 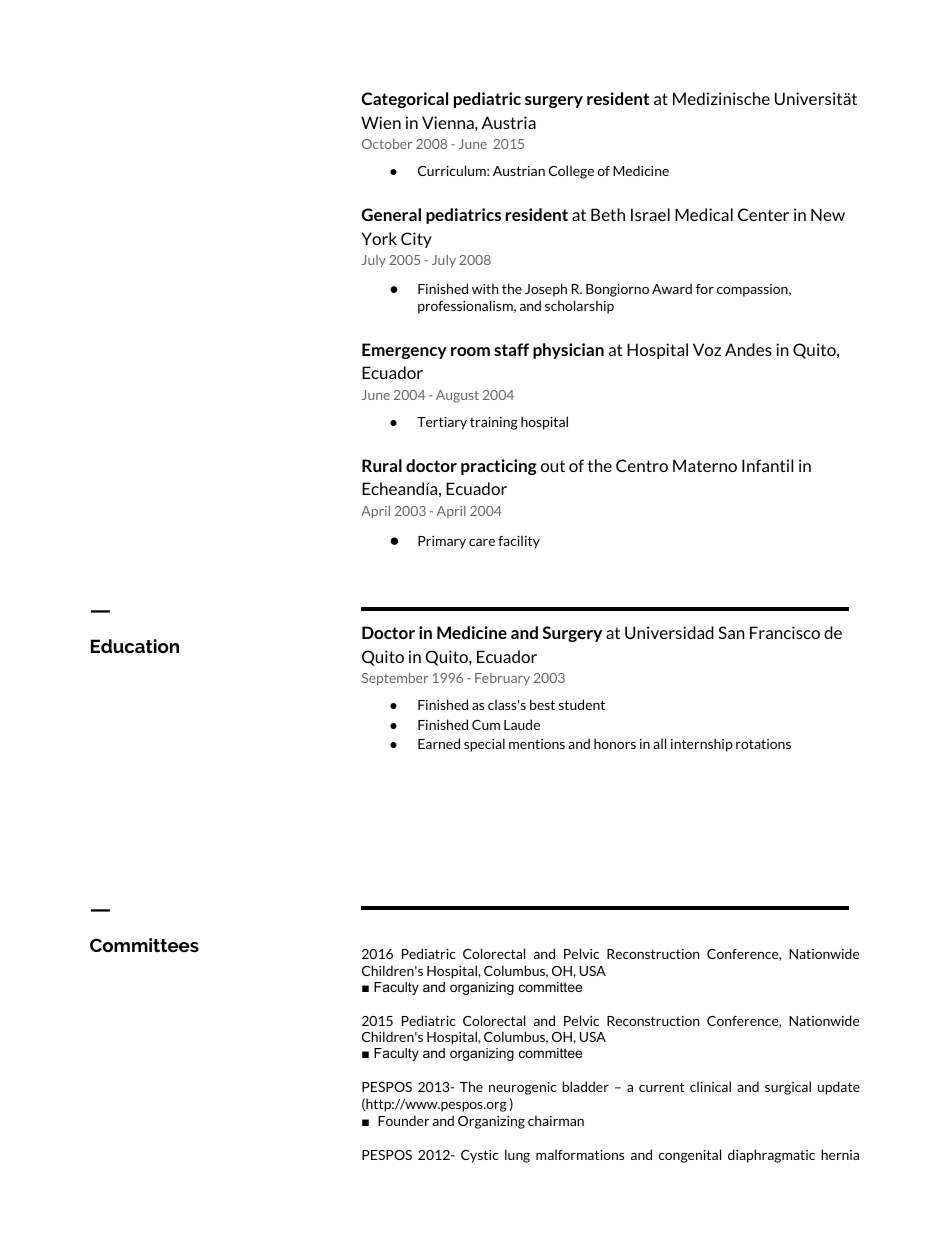 I want to click on Education, so click(x=135, y=646).
